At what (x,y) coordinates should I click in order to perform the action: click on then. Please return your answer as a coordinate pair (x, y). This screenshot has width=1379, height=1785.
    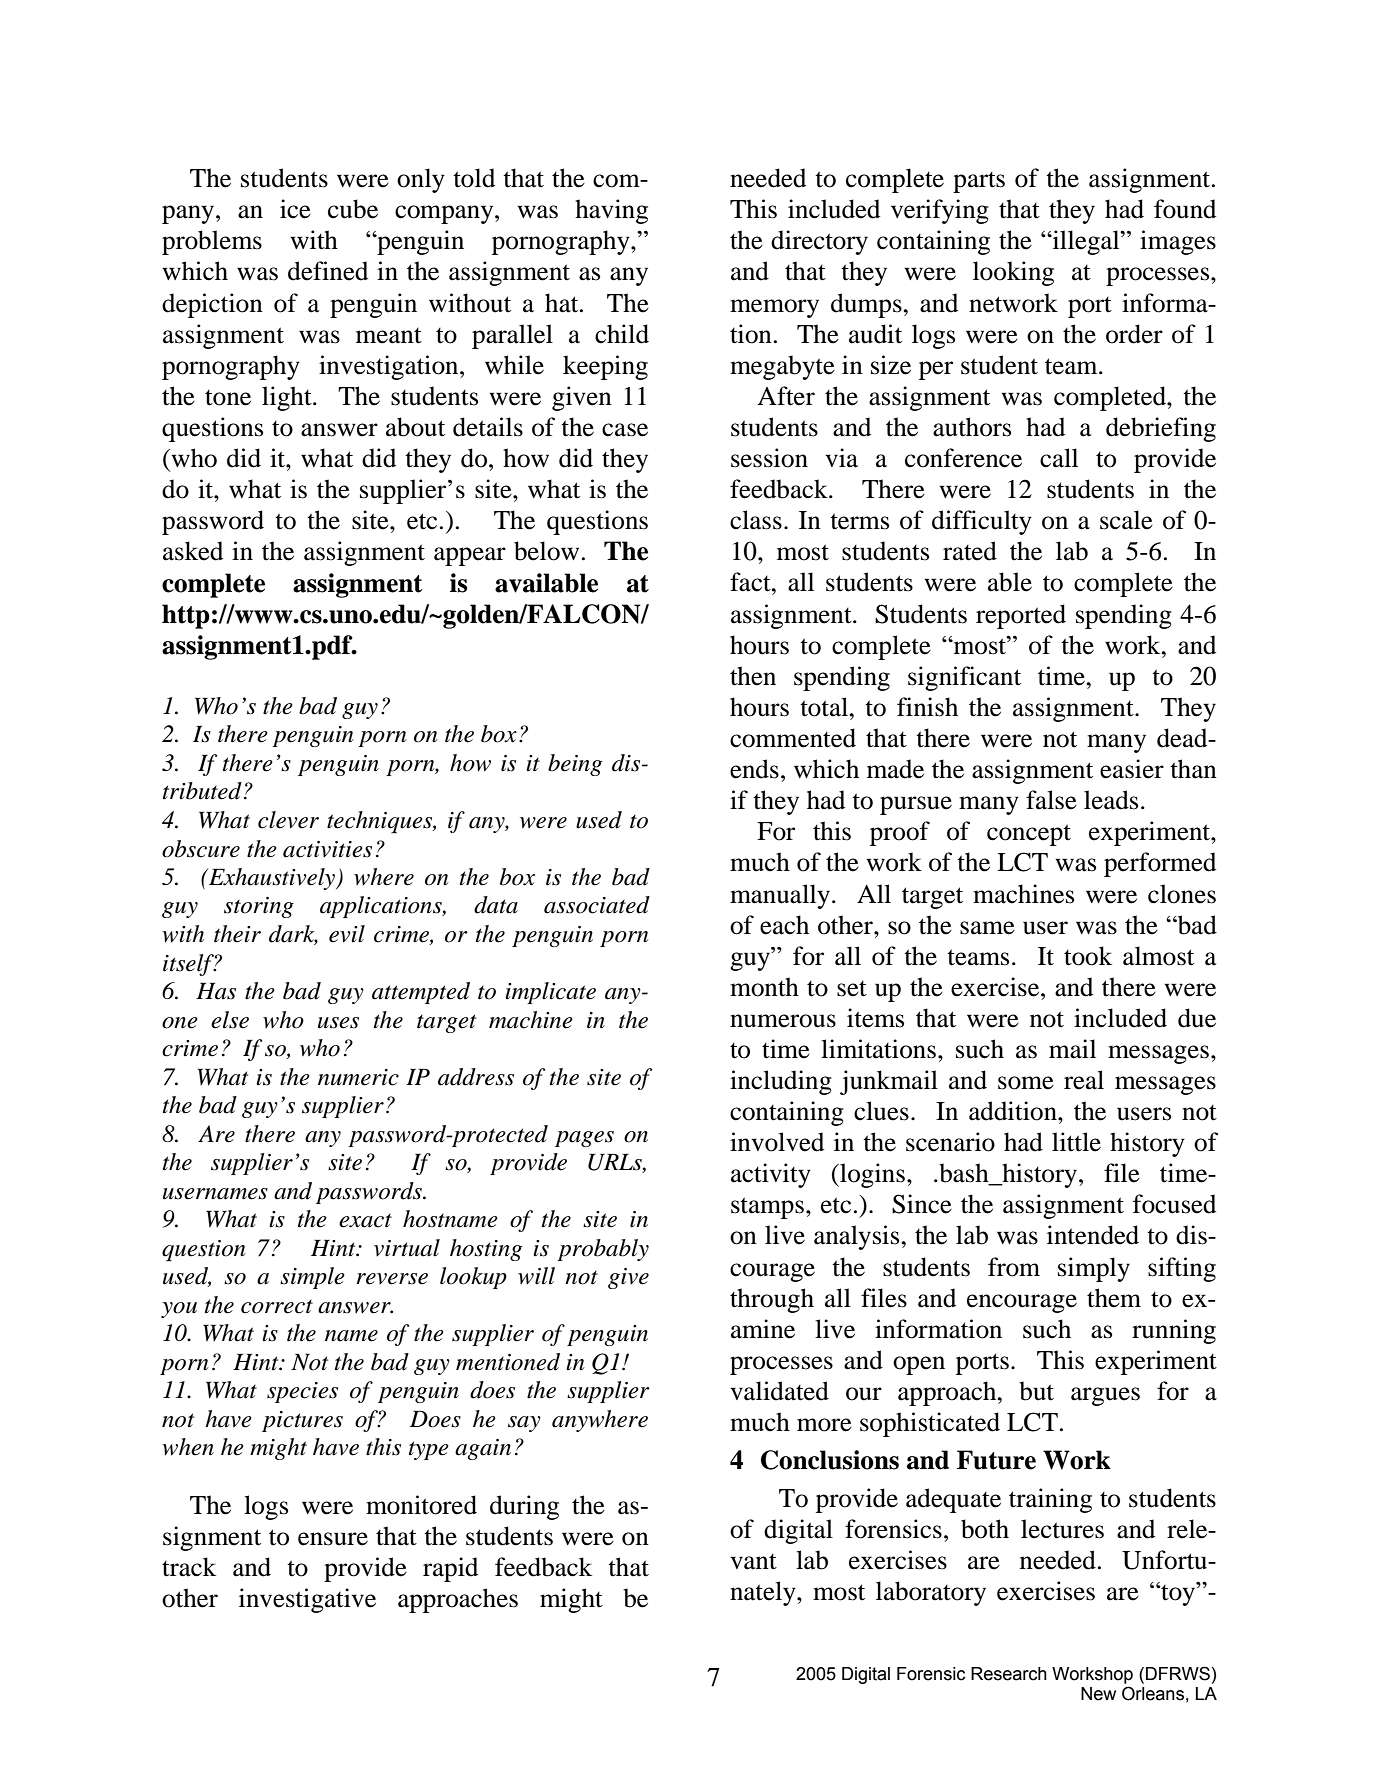
    Looking at the image, I should click on (753, 676).
